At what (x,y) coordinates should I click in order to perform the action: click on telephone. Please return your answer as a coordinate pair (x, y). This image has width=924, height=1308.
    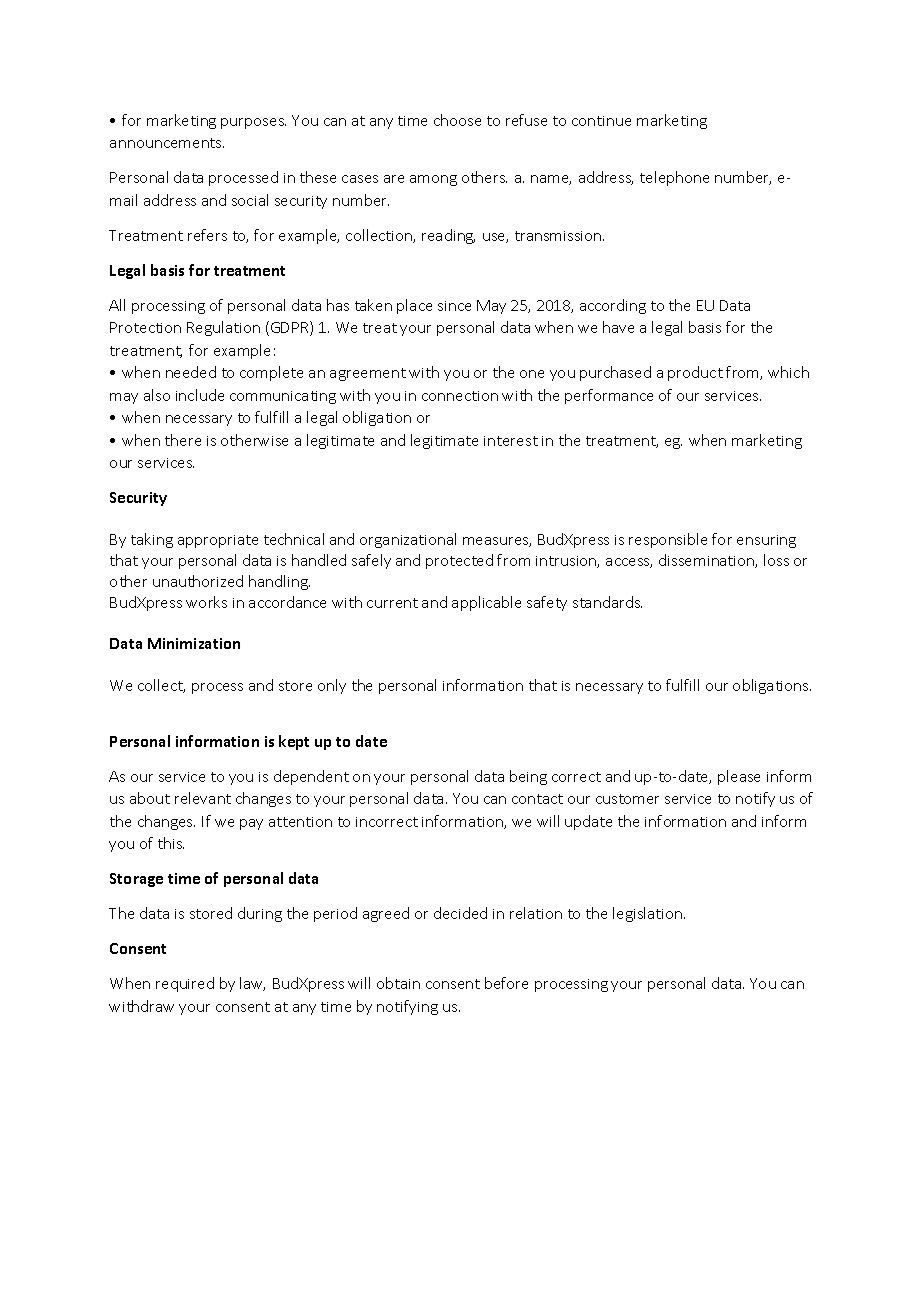
    Looking at the image, I should click on (674, 178).
